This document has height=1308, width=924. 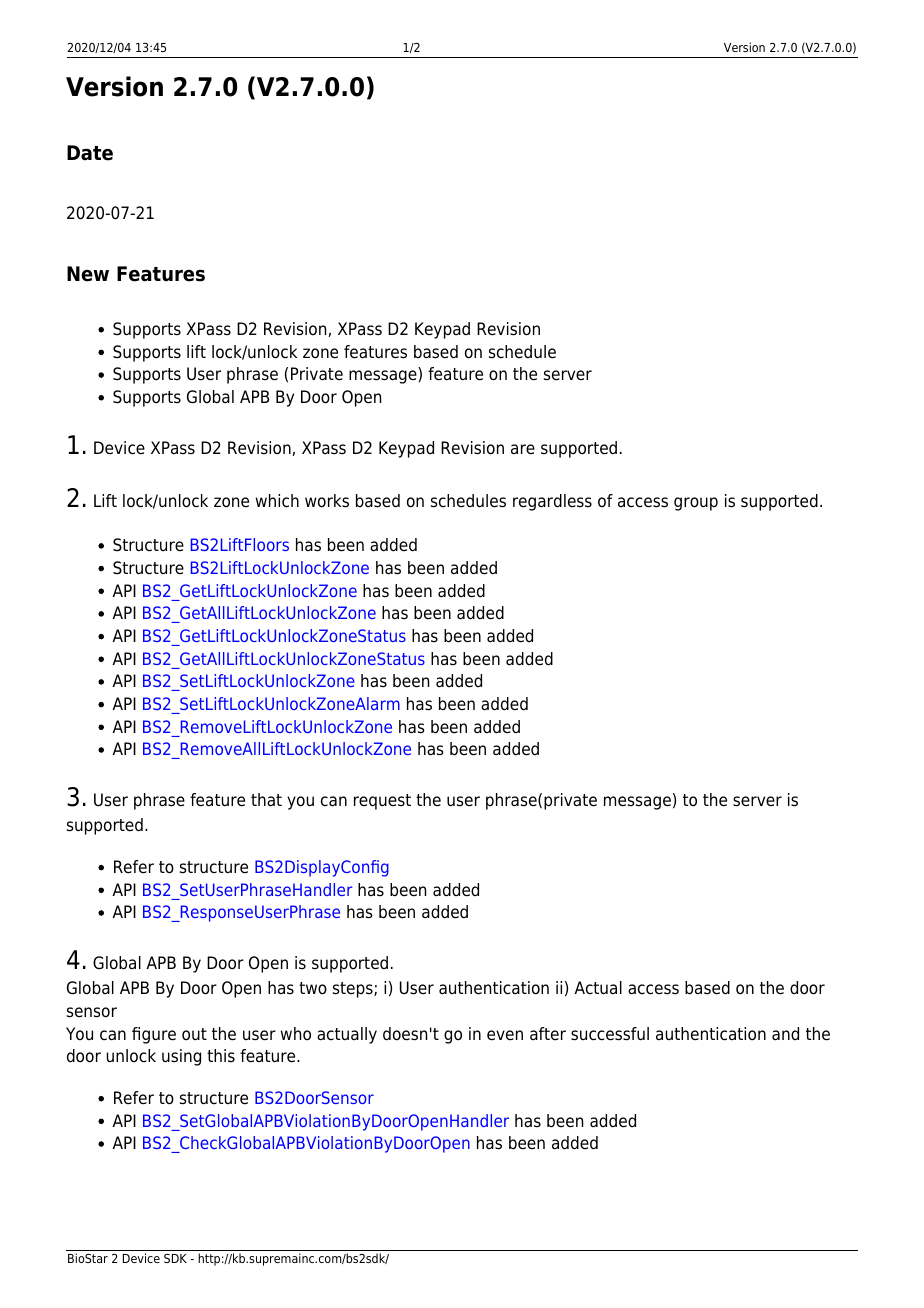 I want to click on works, so click(x=327, y=501).
